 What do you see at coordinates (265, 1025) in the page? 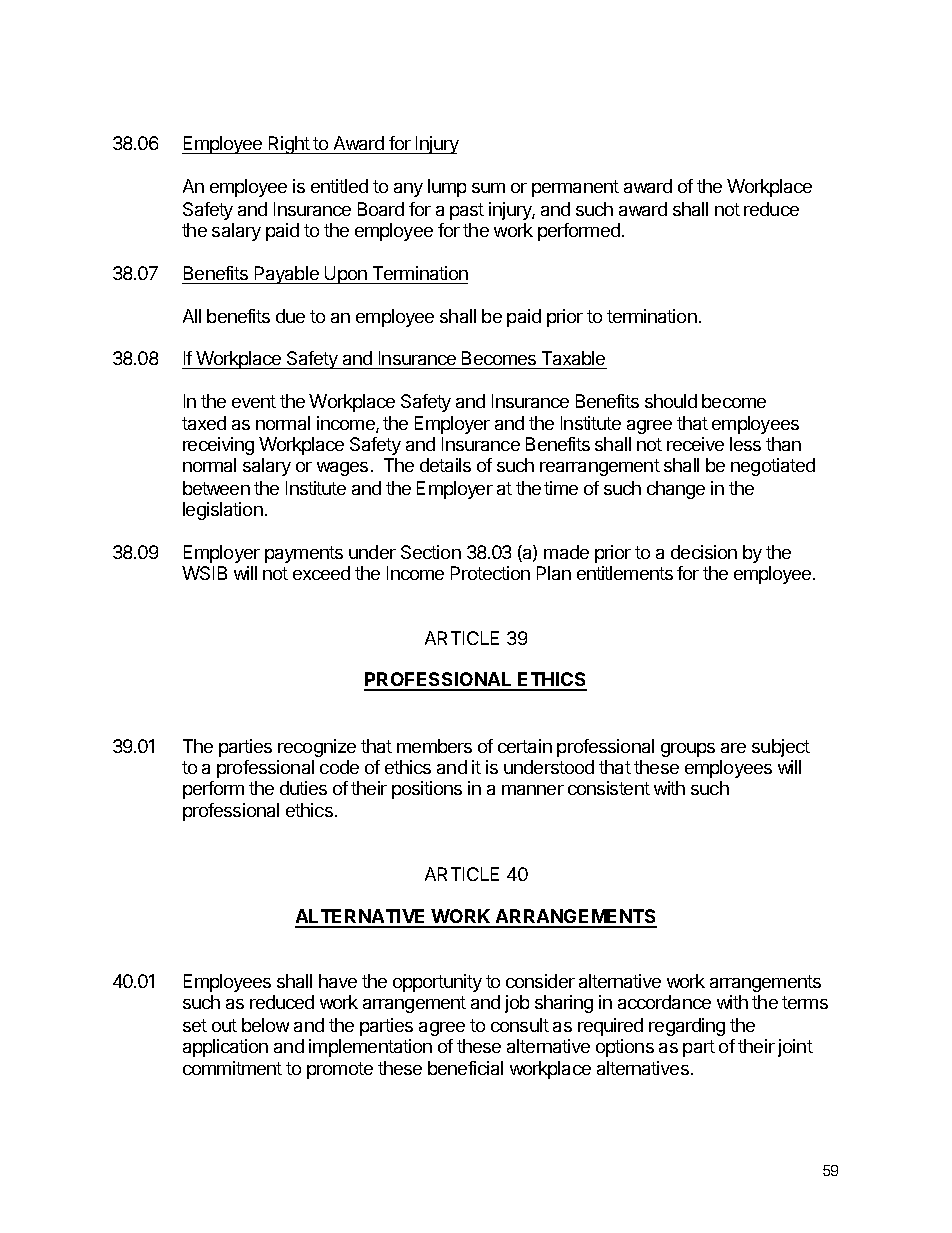
I see `below` at bounding box center [265, 1025].
